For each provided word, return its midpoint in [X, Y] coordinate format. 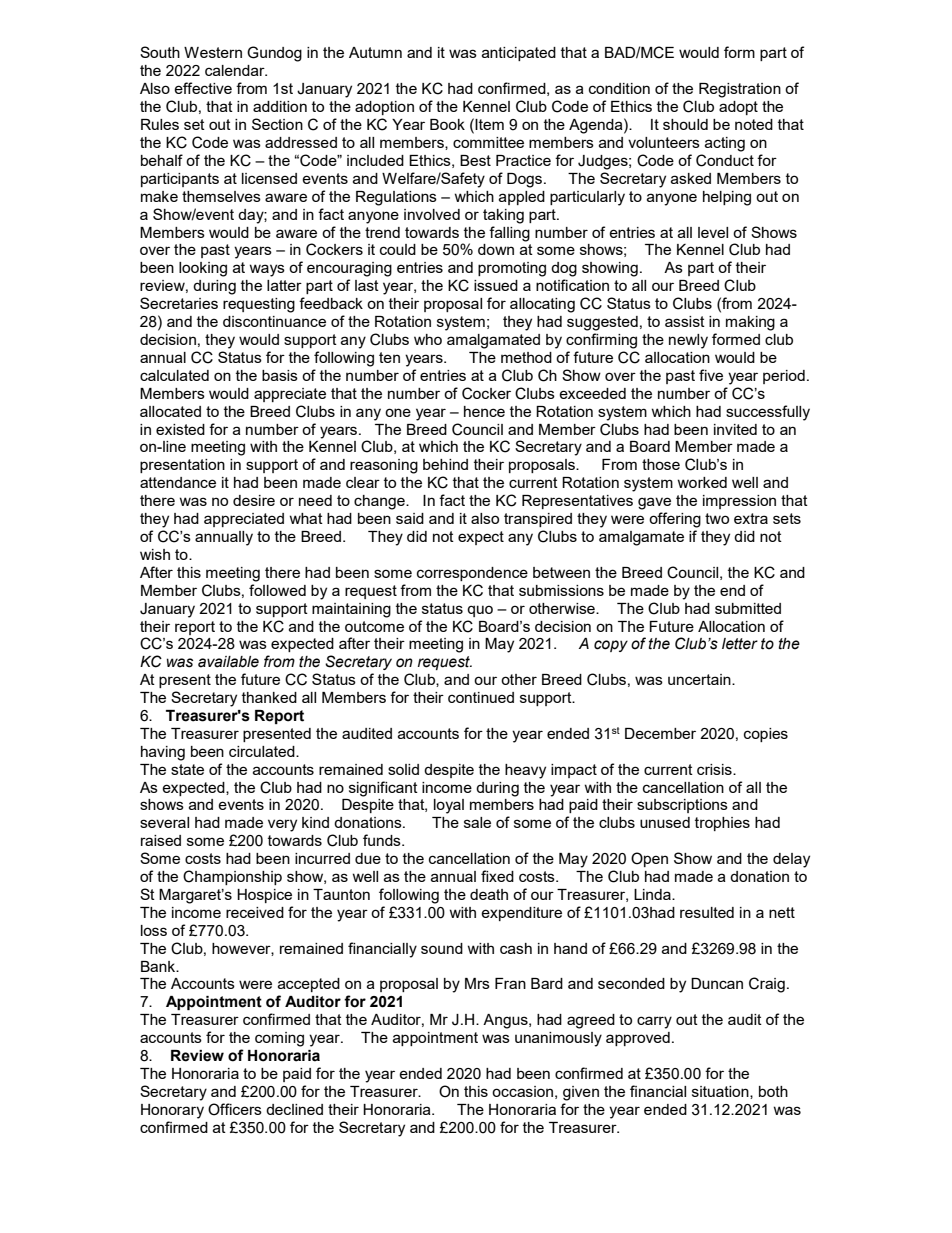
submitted [748, 608]
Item [489, 124]
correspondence [472, 574]
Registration [740, 90]
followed [277, 590]
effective [203, 88]
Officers [235, 1109]
